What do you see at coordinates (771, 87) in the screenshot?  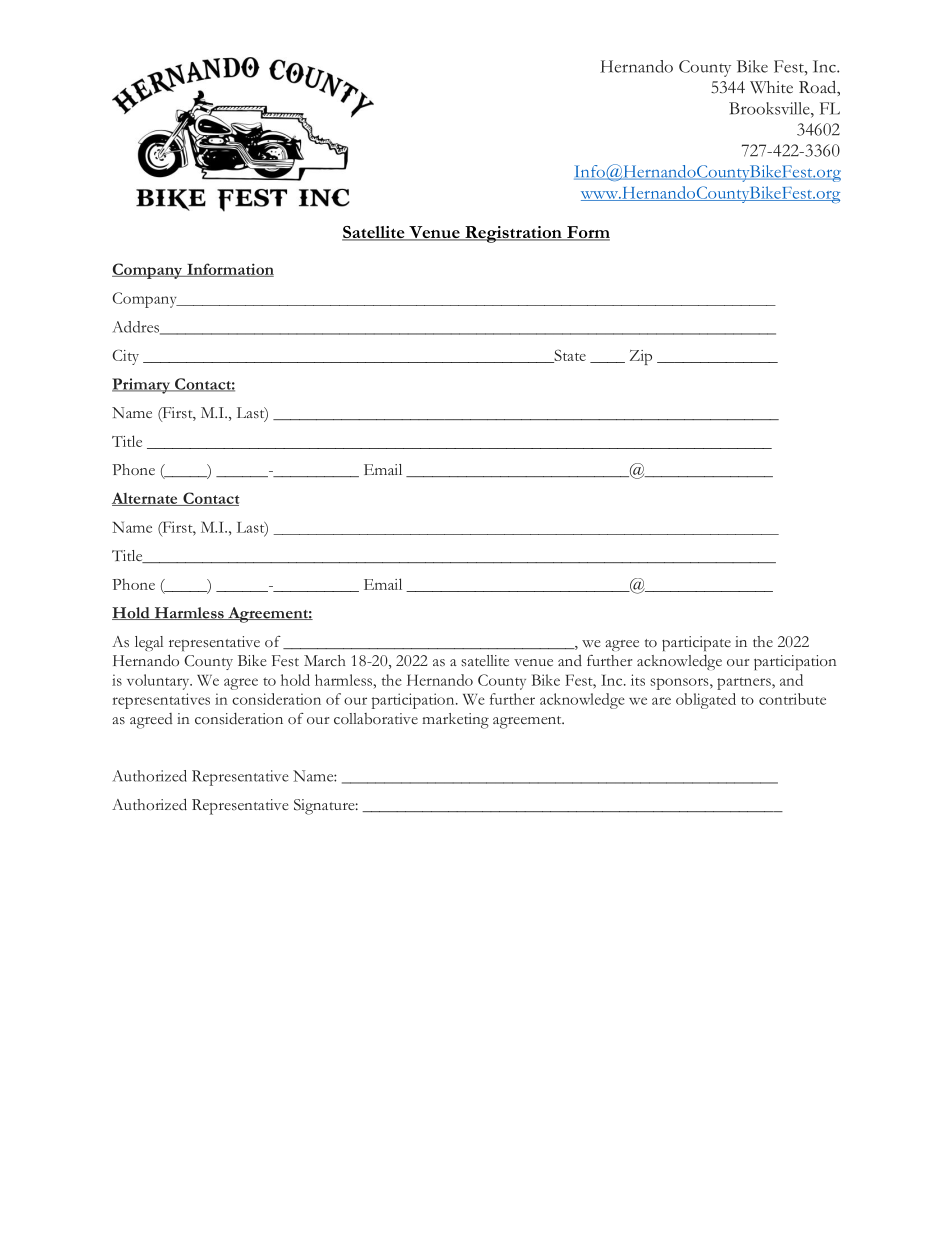 I see `White` at bounding box center [771, 87].
